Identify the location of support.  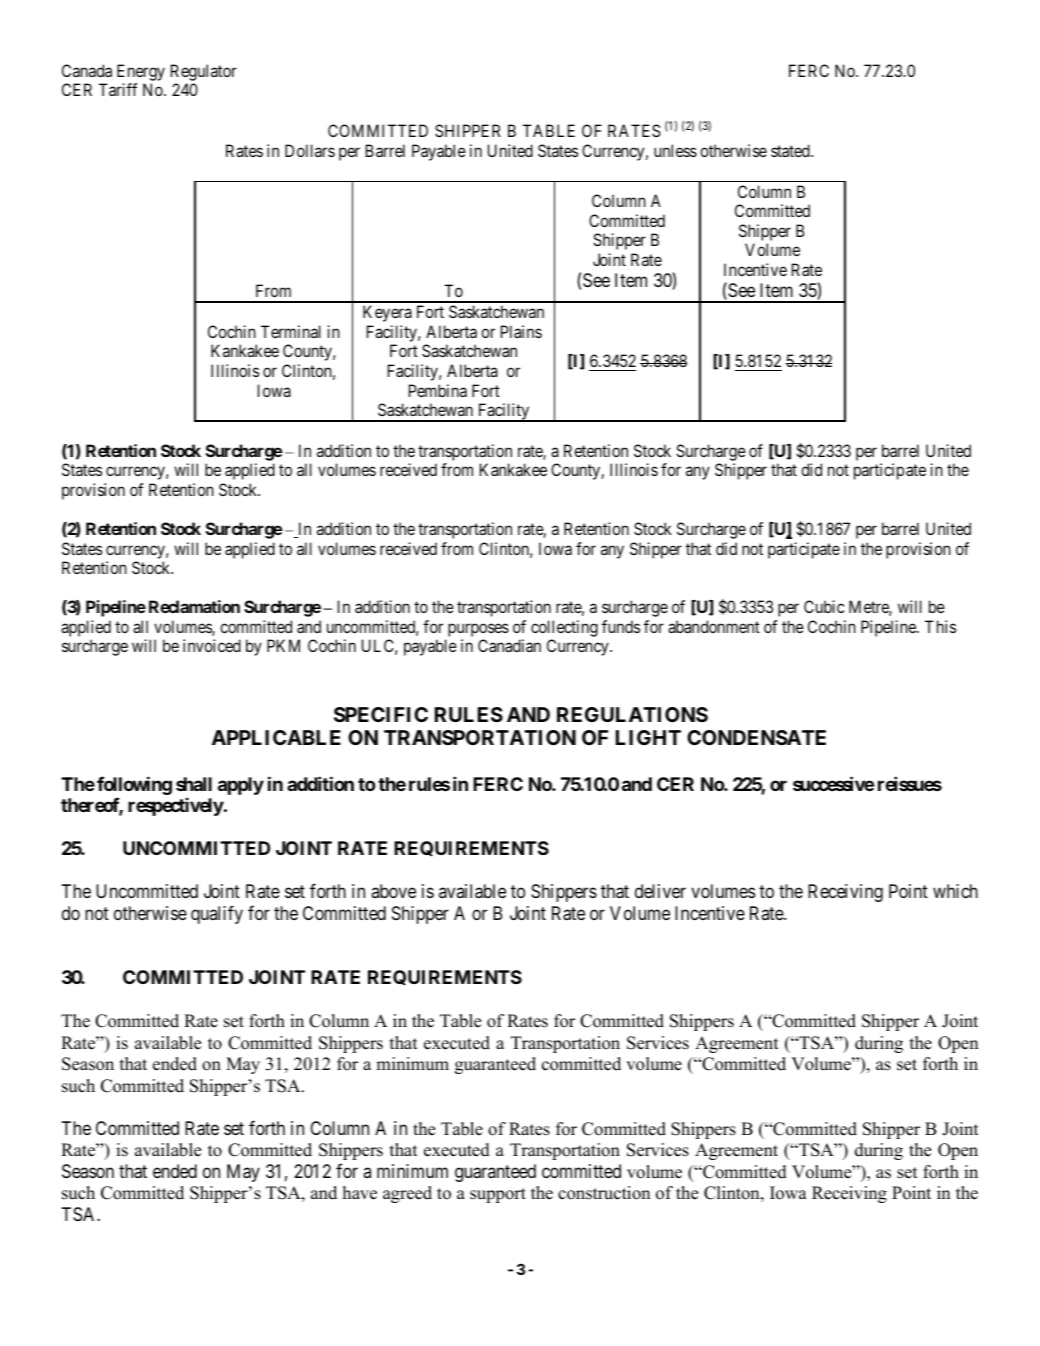
(498, 1195).
